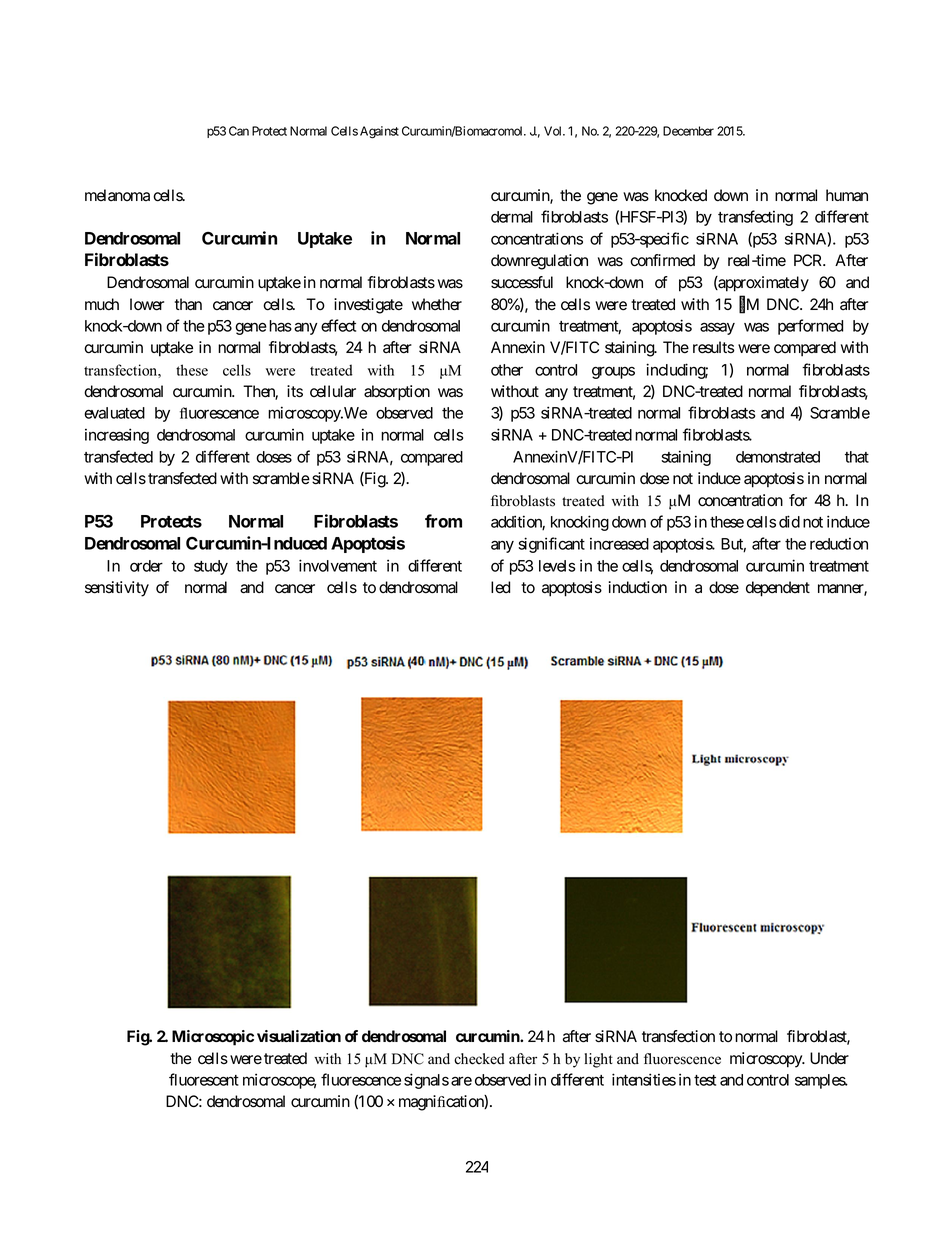 The width and height of the document is (952, 1233). Describe the element at coordinates (479, 1059) in the document. I see `checked` at that location.
